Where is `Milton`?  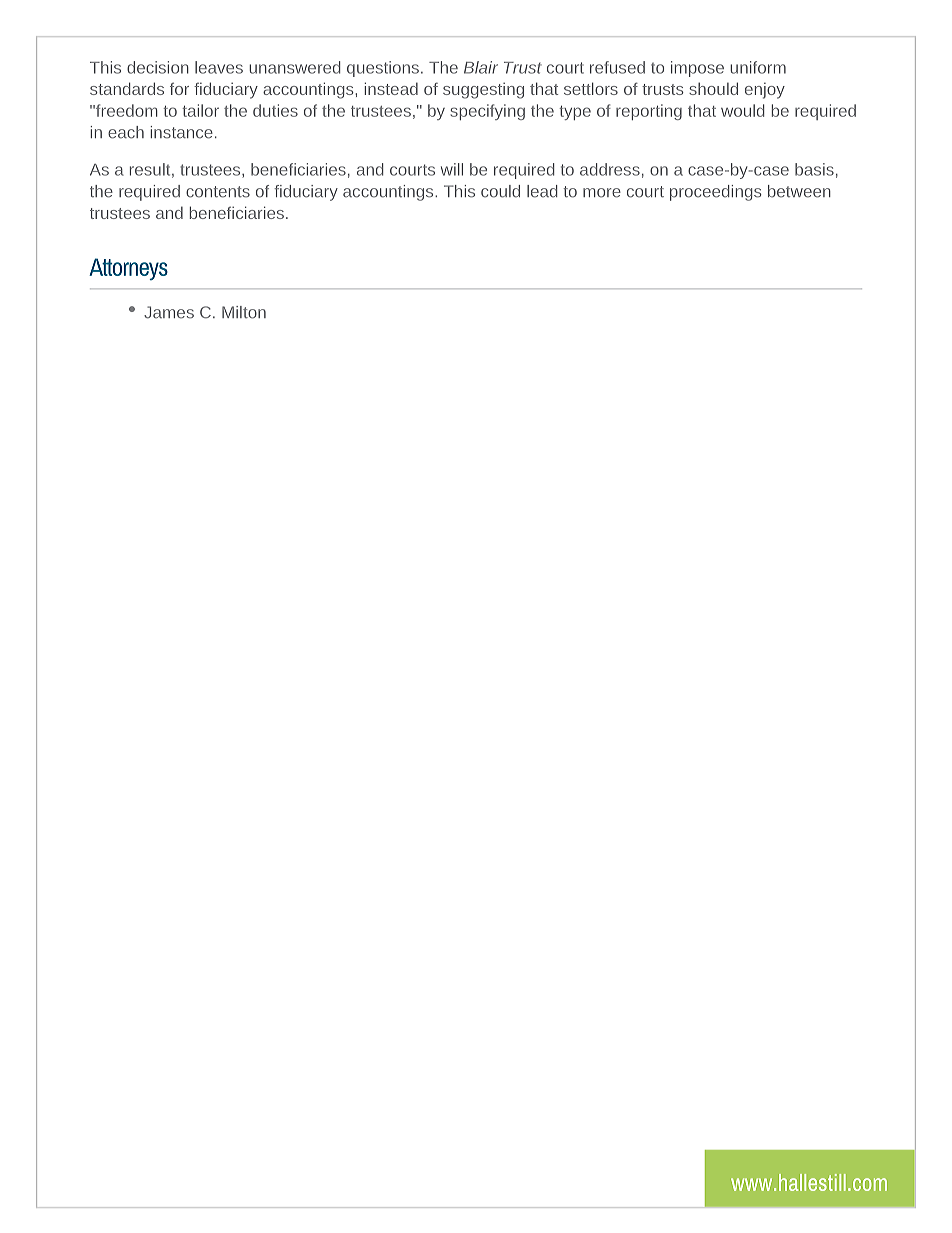
Milton is located at coordinates (244, 312).
